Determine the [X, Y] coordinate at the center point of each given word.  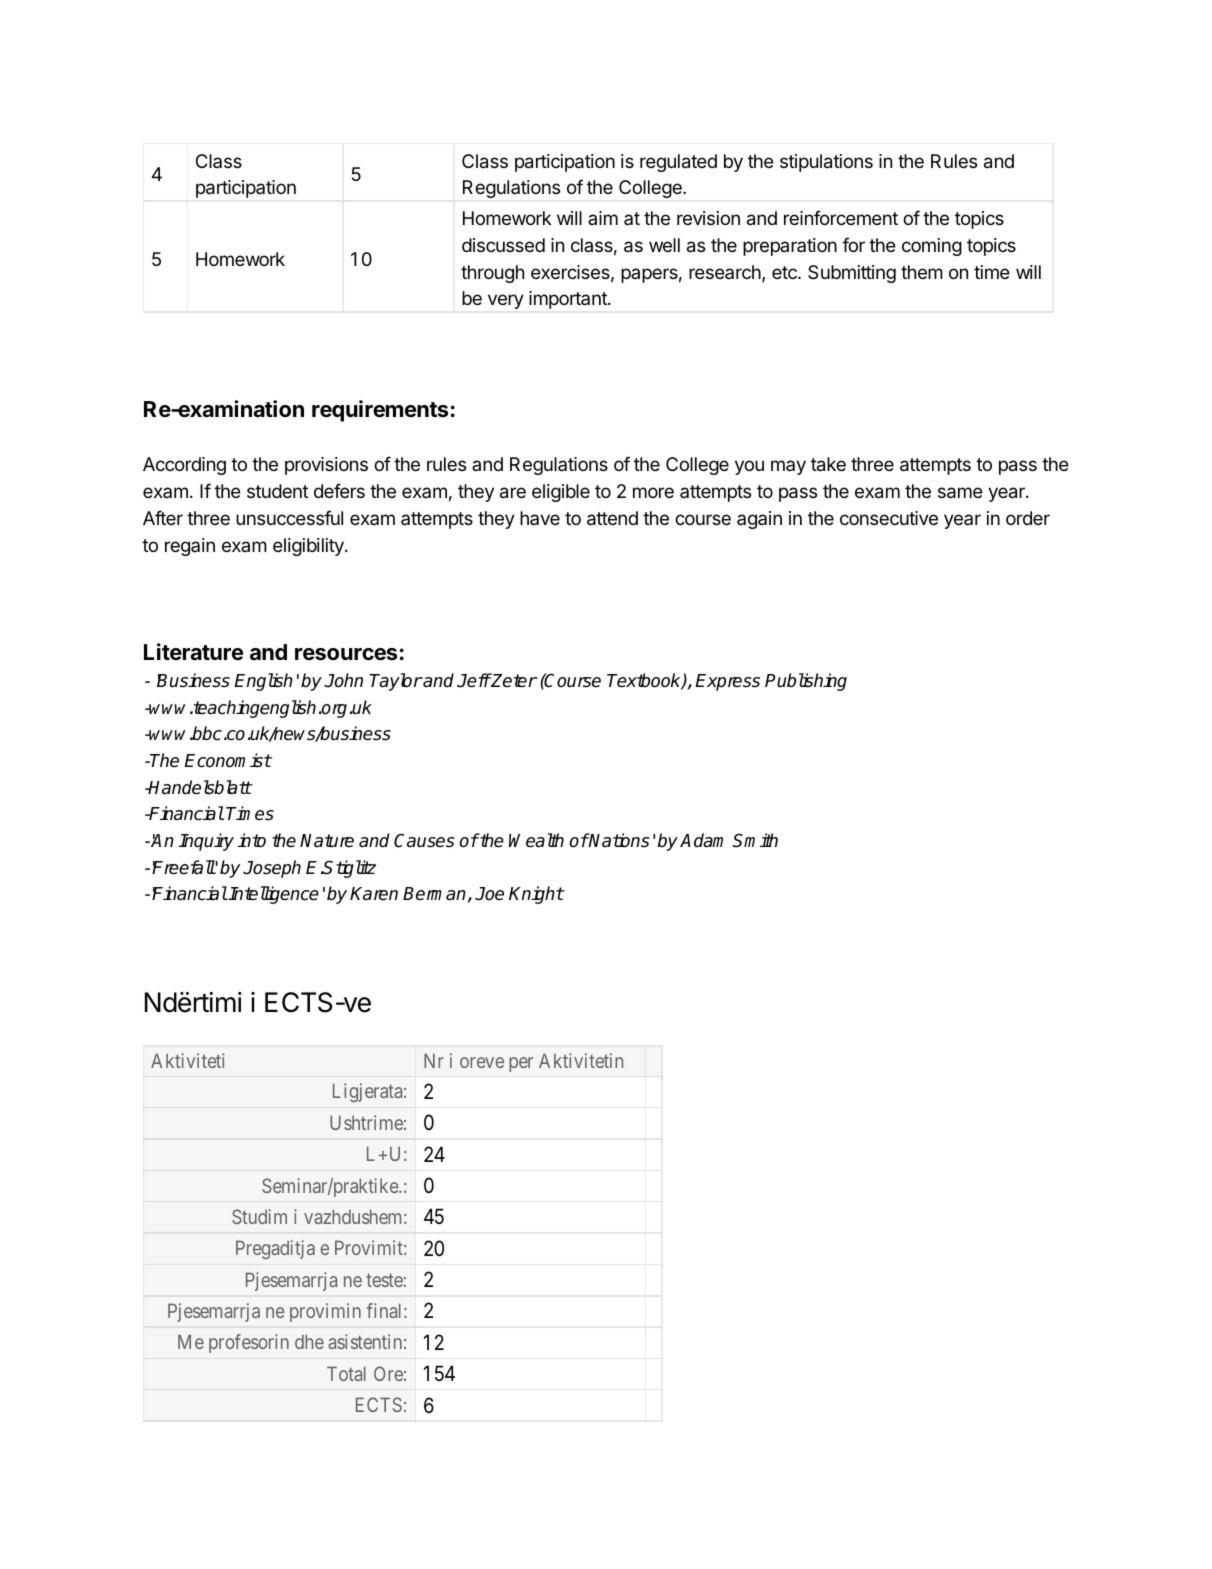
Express [728, 682]
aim [603, 218]
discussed [503, 245]
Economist [228, 760]
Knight [536, 895]
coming [932, 247]
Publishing [806, 682]
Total [346, 1373]
